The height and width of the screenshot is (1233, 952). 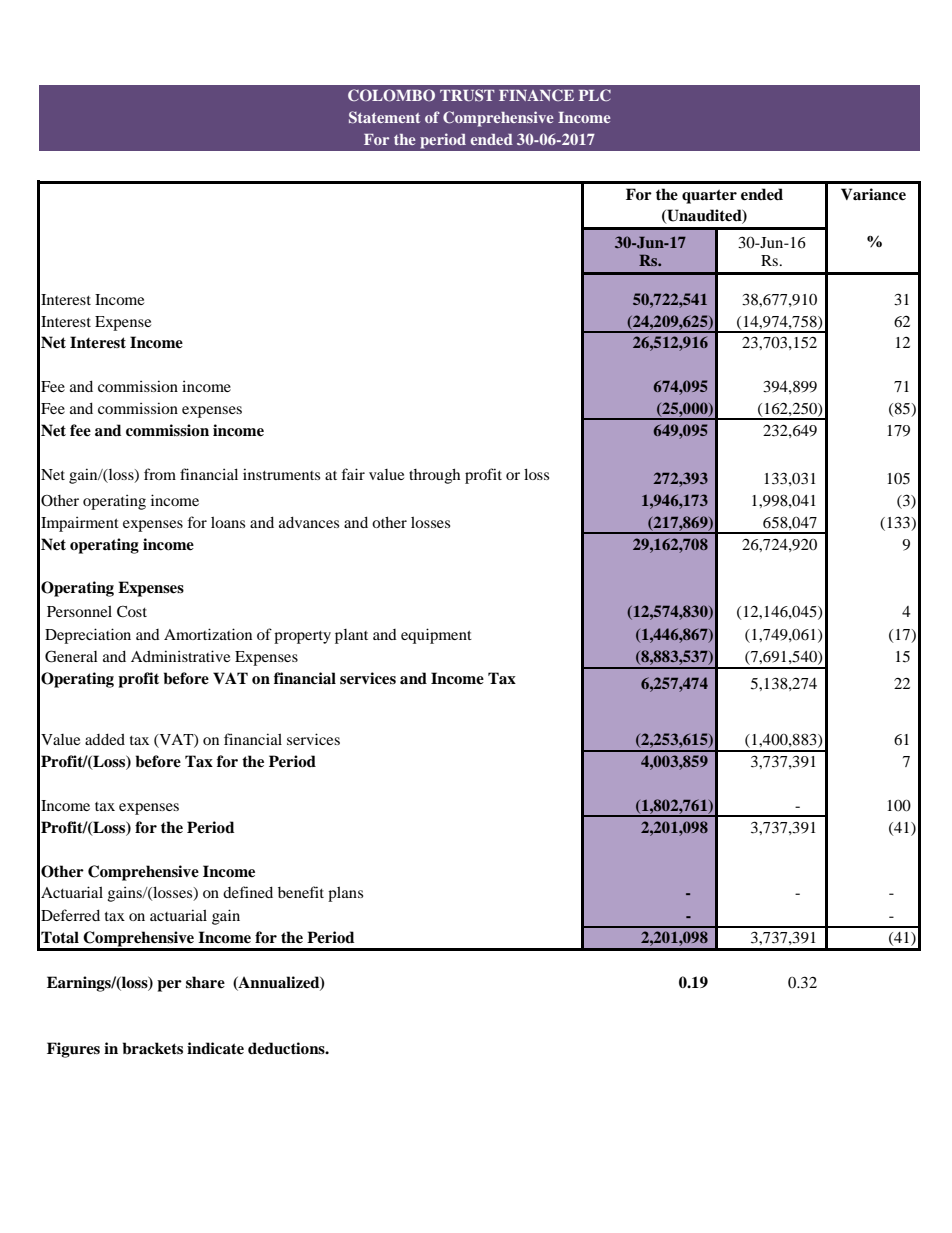 What do you see at coordinates (301, 892) in the screenshot?
I see `benefit` at bounding box center [301, 892].
